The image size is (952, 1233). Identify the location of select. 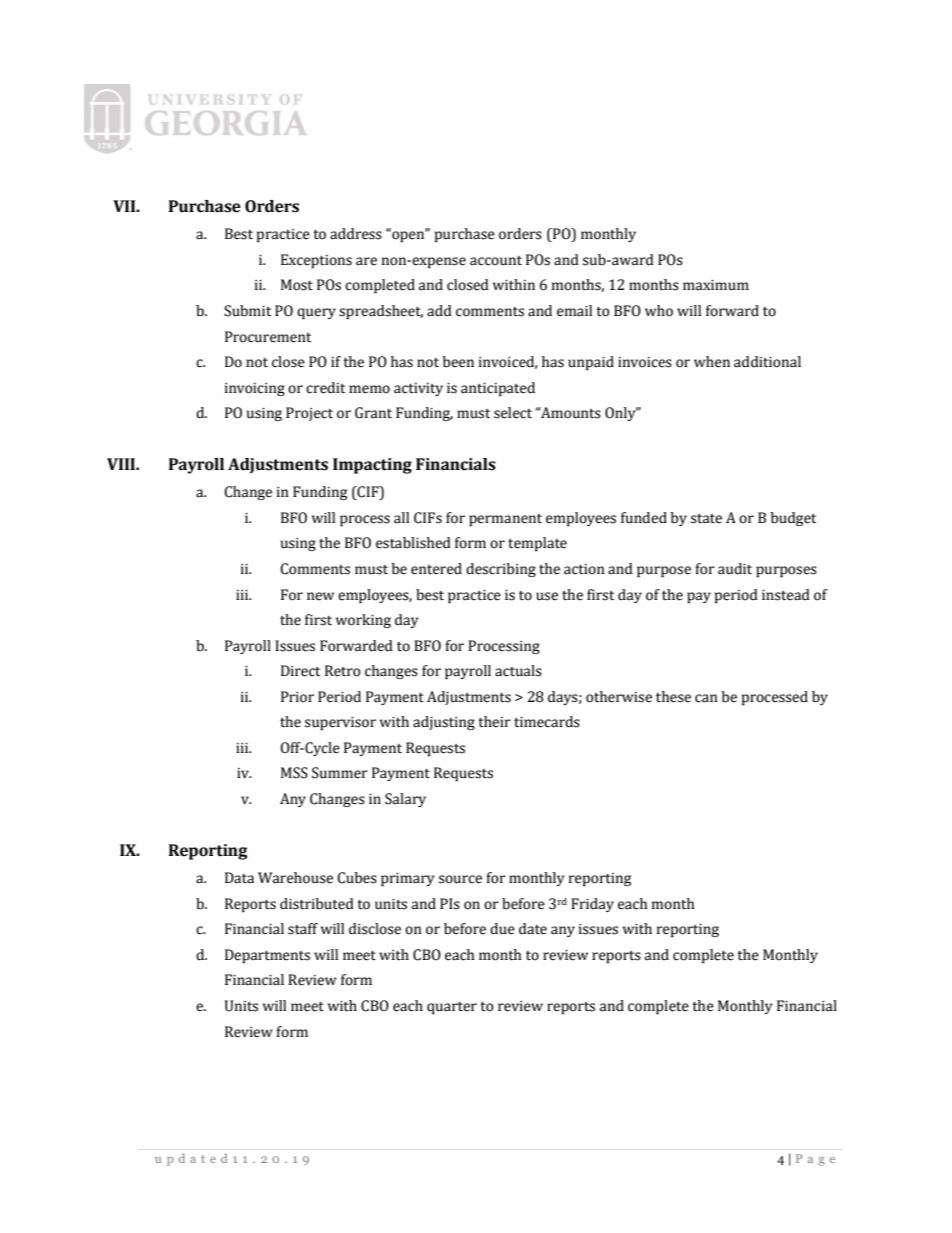
(513, 413).
